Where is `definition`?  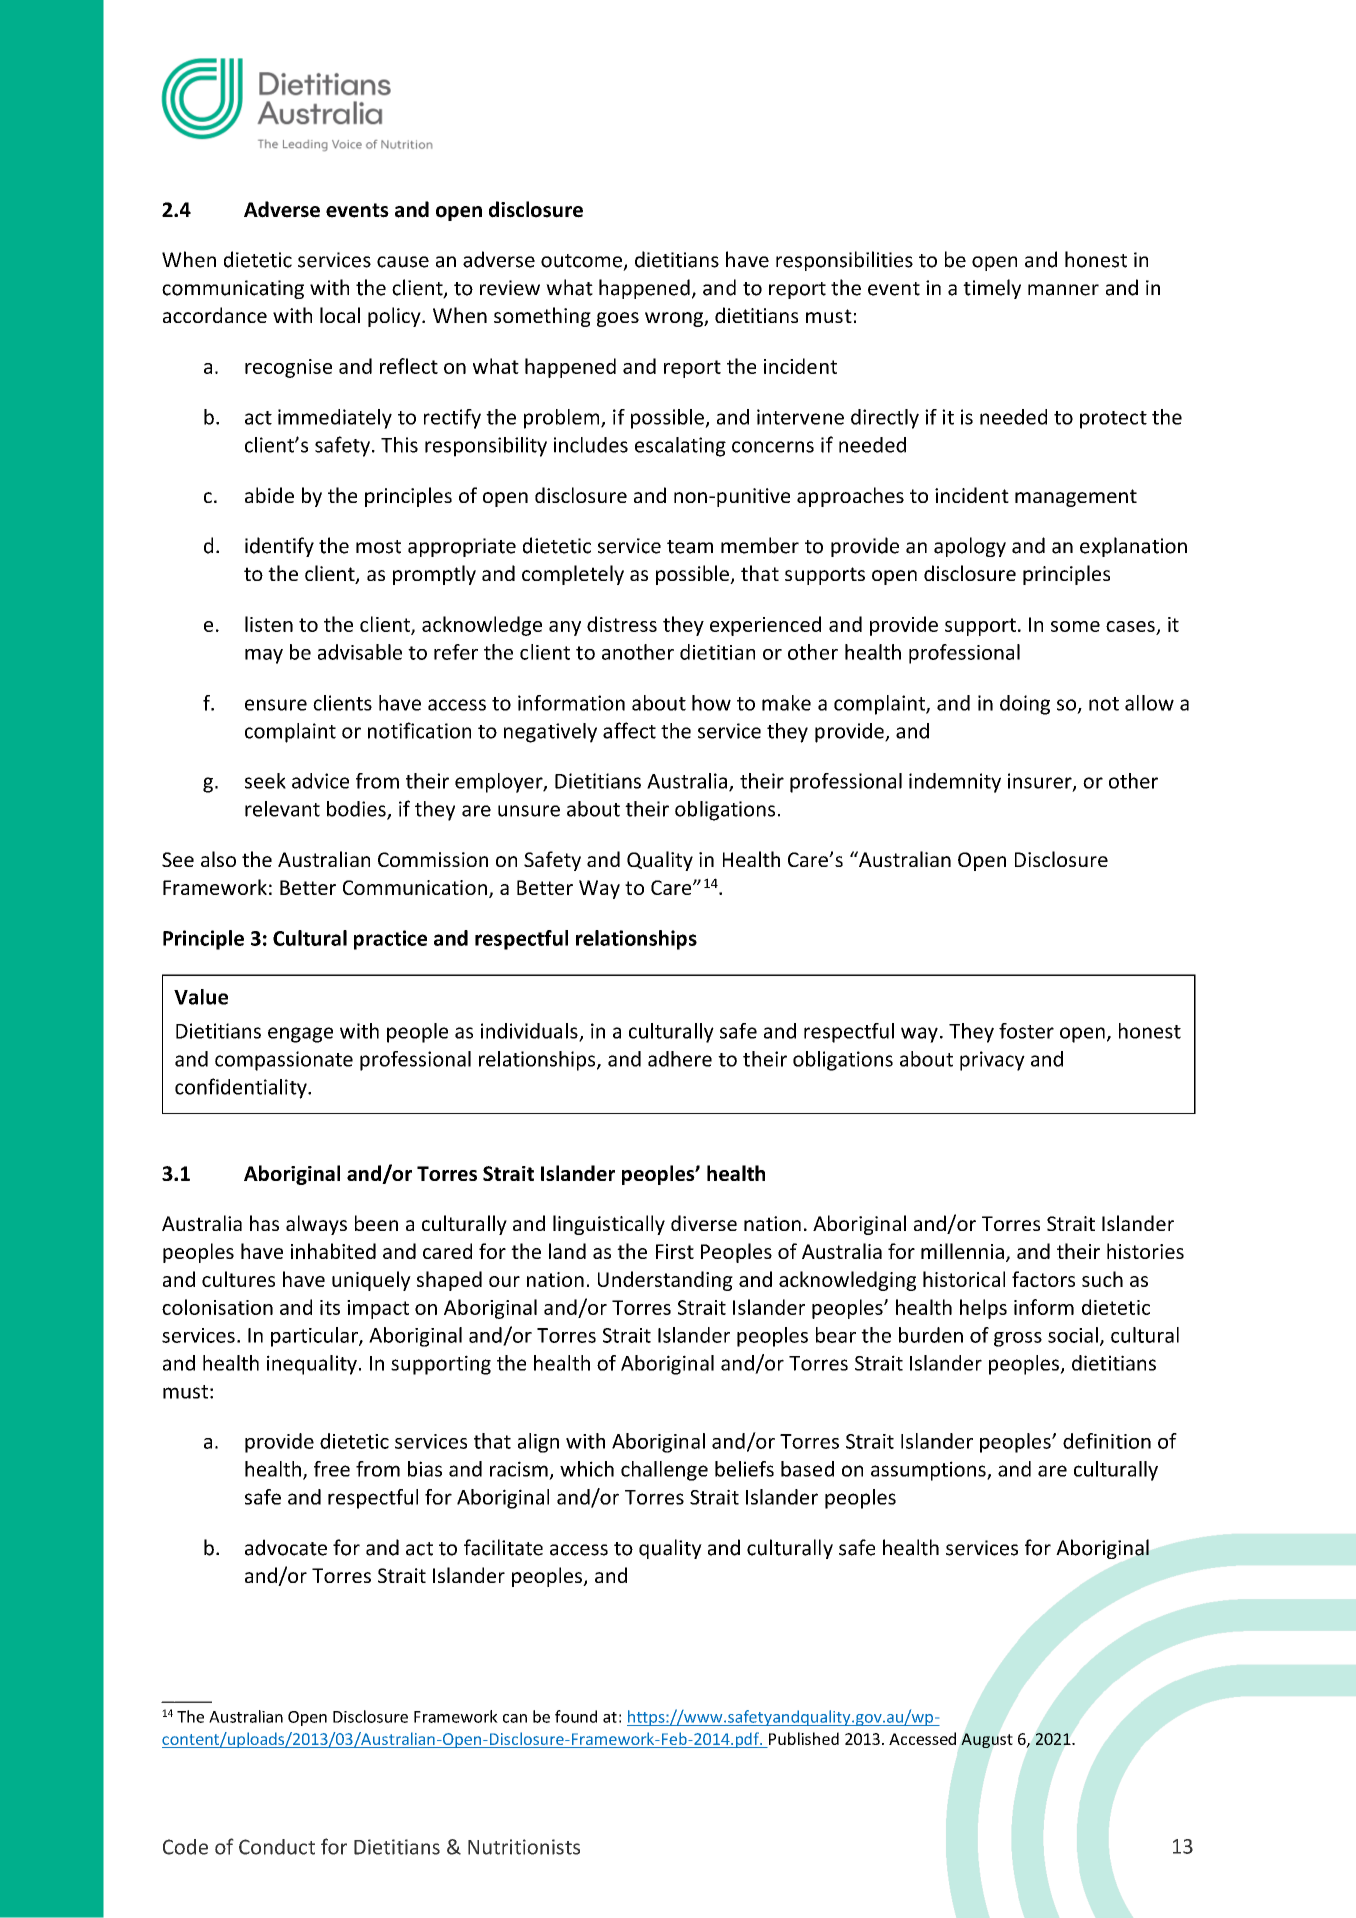
definition is located at coordinates (1107, 1441).
